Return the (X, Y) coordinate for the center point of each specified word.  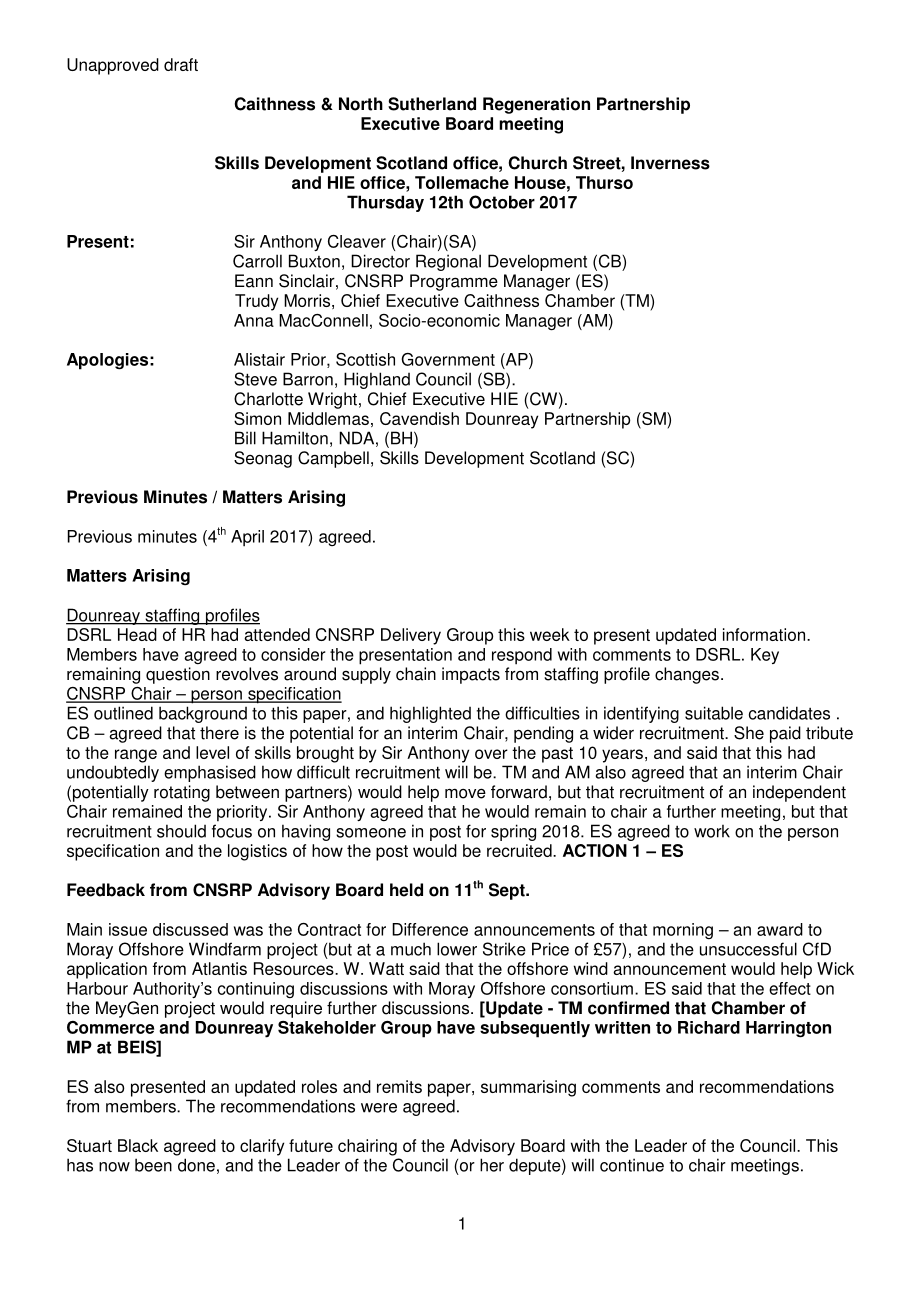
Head (137, 634)
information (764, 634)
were (379, 1108)
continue (632, 1165)
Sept (508, 891)
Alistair (259, 359)
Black (138, 1145)
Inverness (670, 163)
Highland (377, 380)
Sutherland (432, 104)
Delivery (411, 636)
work (712, 831)
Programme (454, 282)
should (181, 831)
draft (181, 64)
